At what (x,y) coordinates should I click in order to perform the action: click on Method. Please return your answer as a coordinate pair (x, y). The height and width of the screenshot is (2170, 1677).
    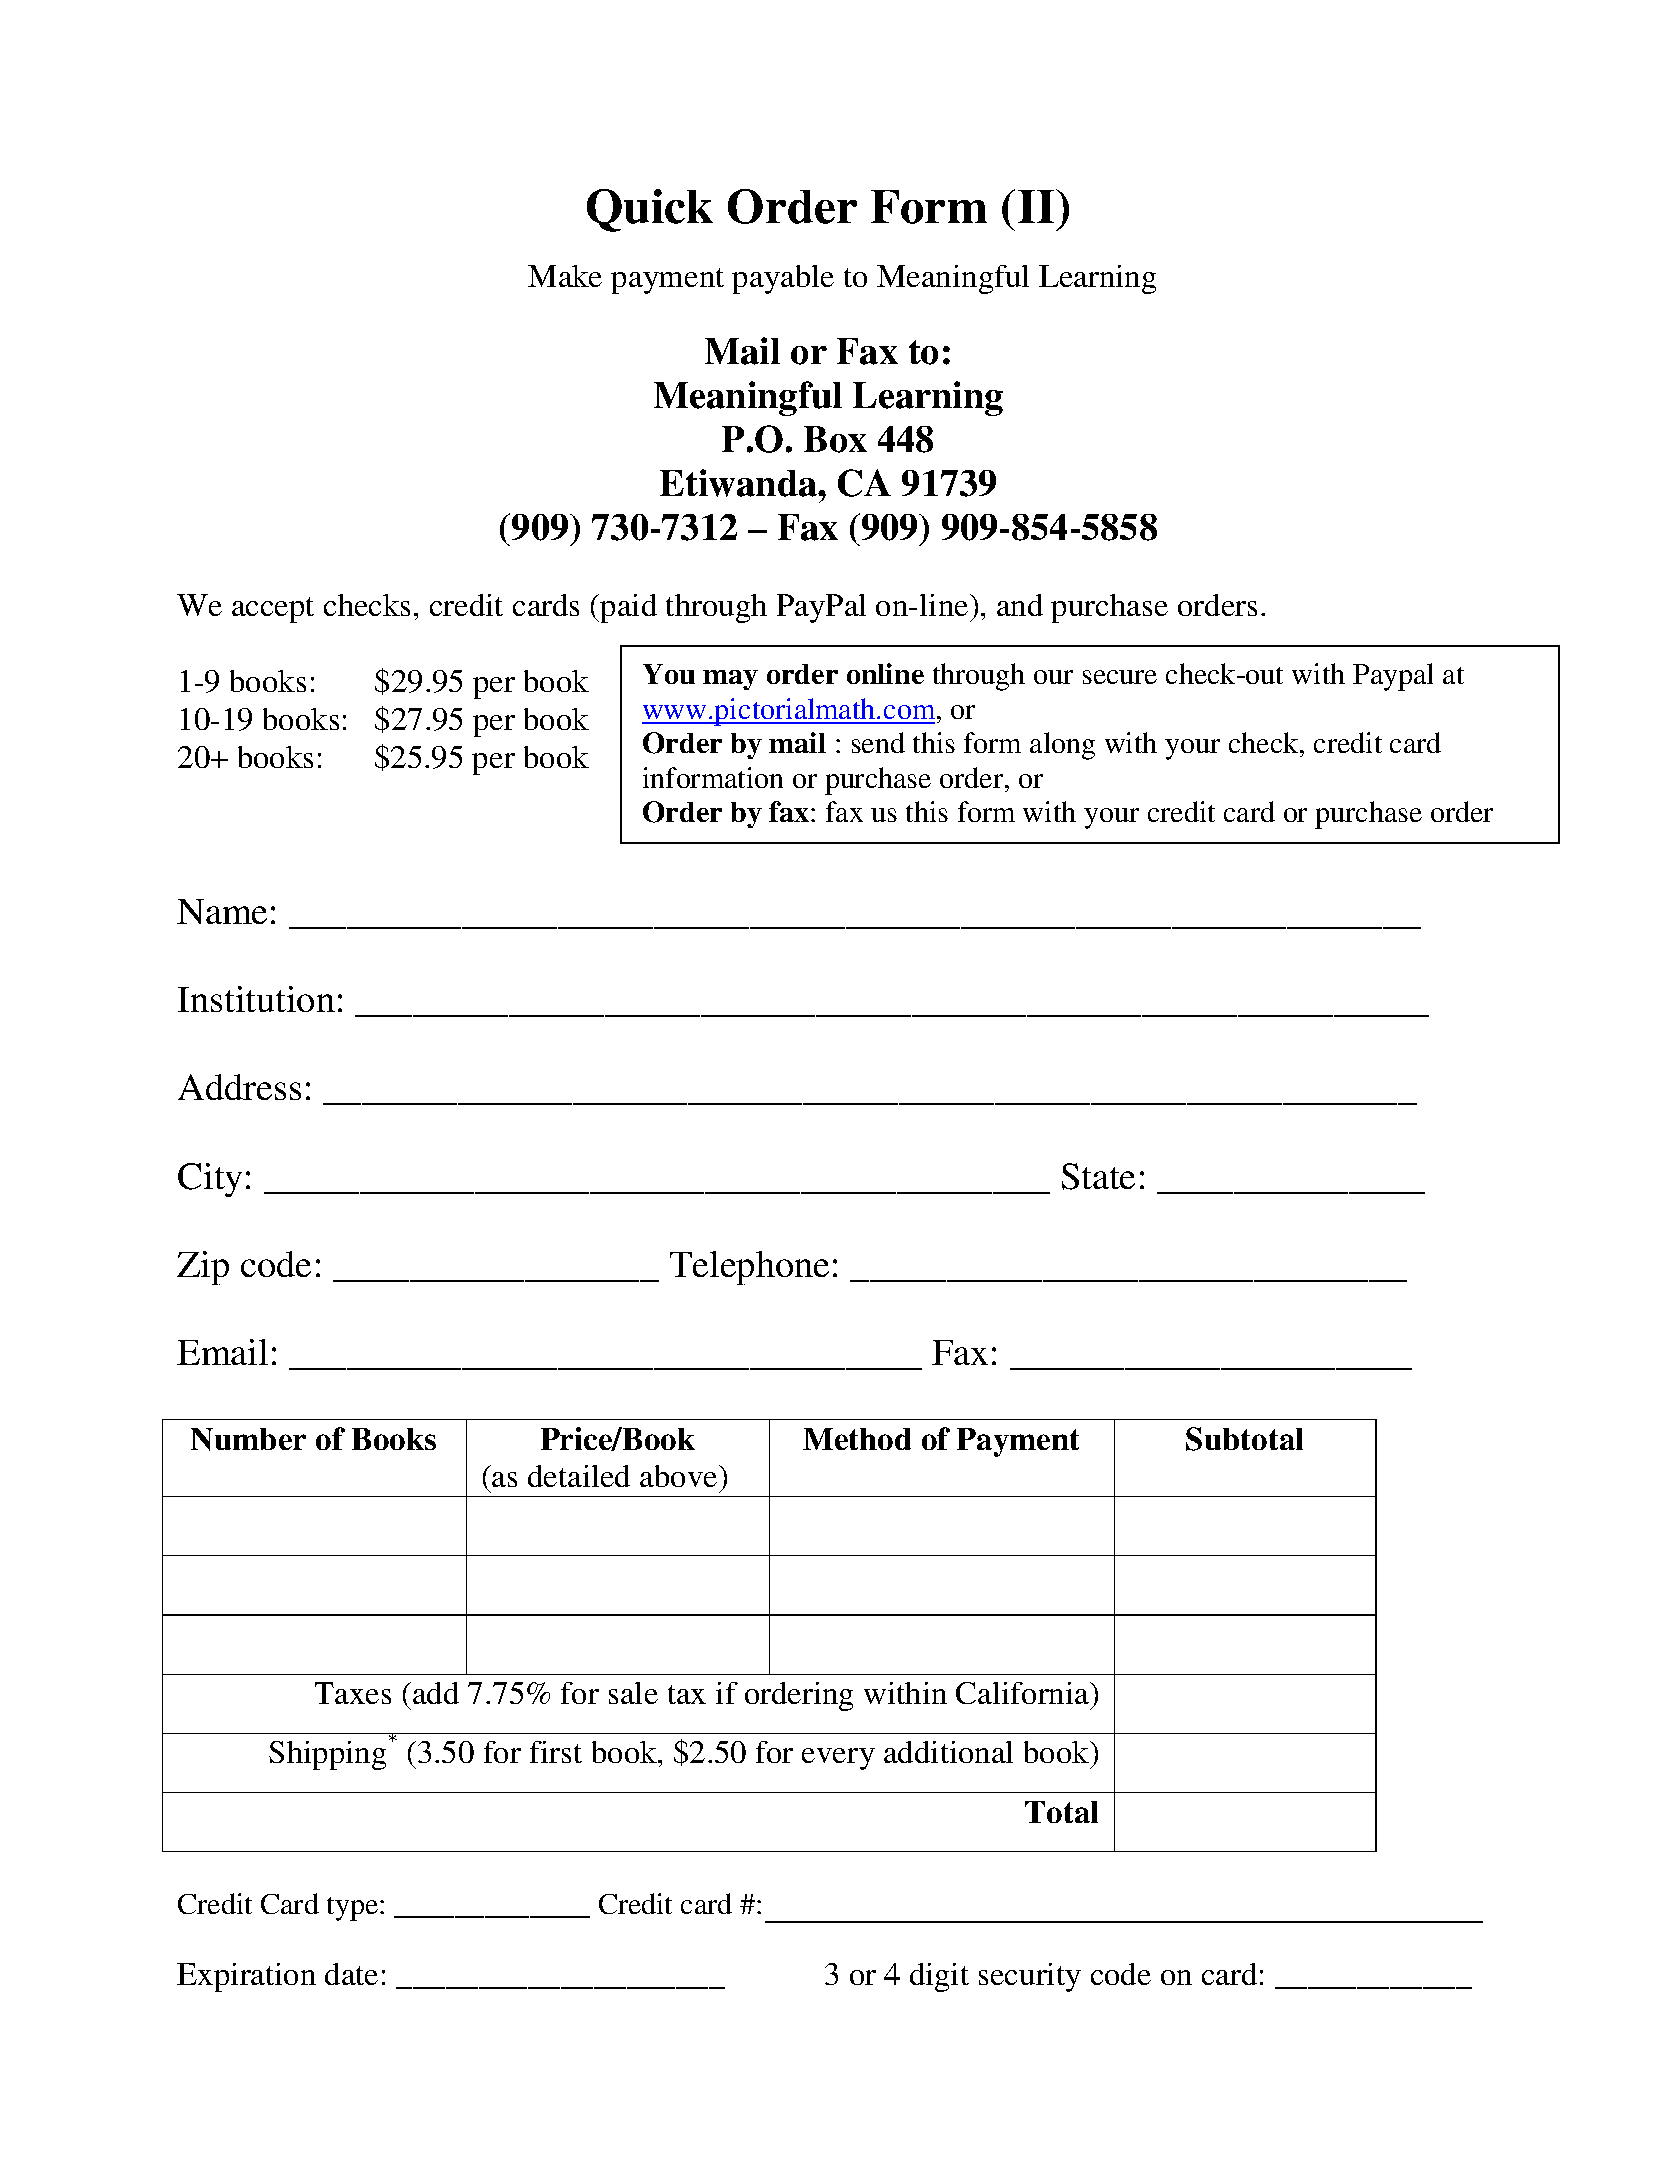
    Looking at the image, I should click on (857, 1439).
